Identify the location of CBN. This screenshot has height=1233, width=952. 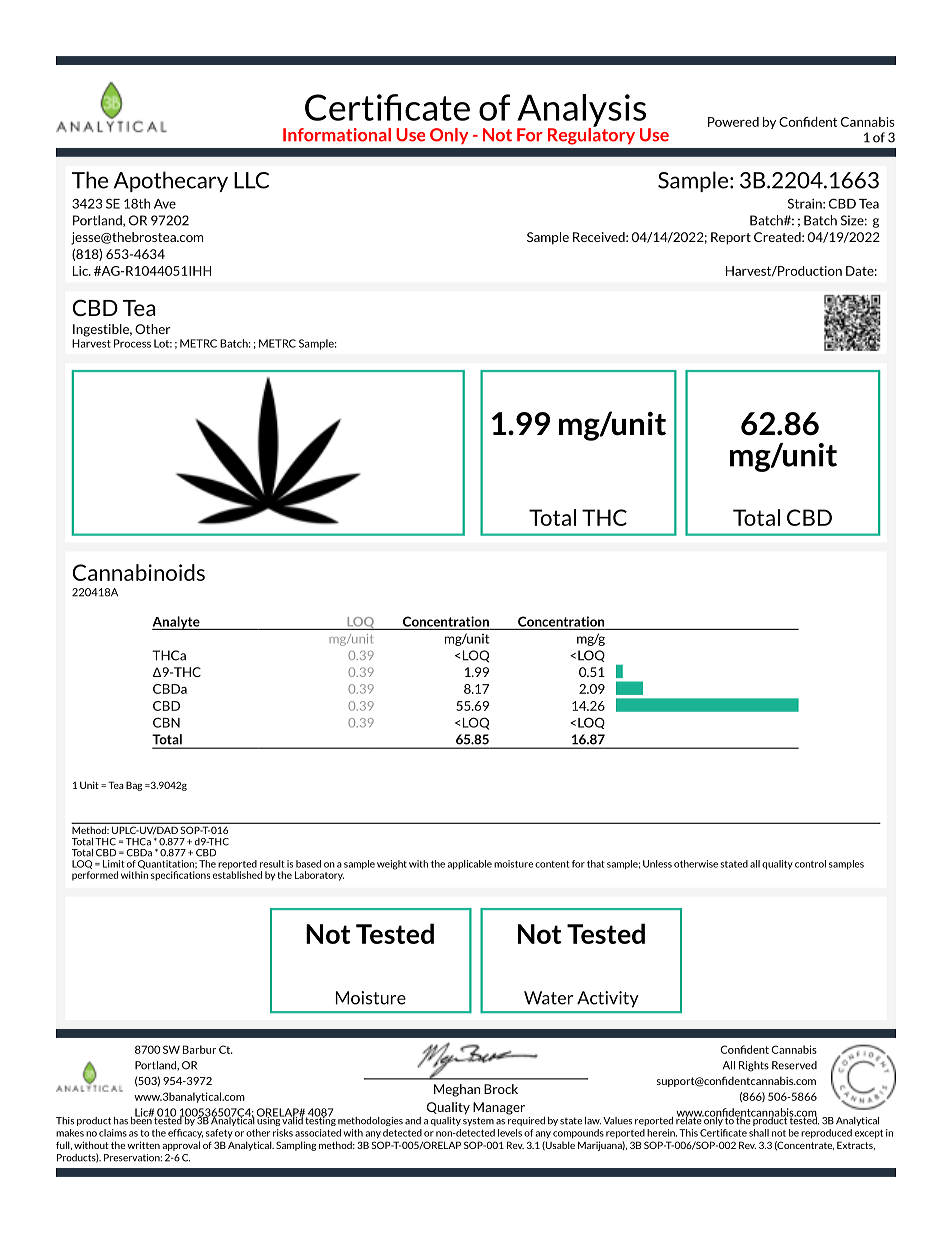
(166, 722).
